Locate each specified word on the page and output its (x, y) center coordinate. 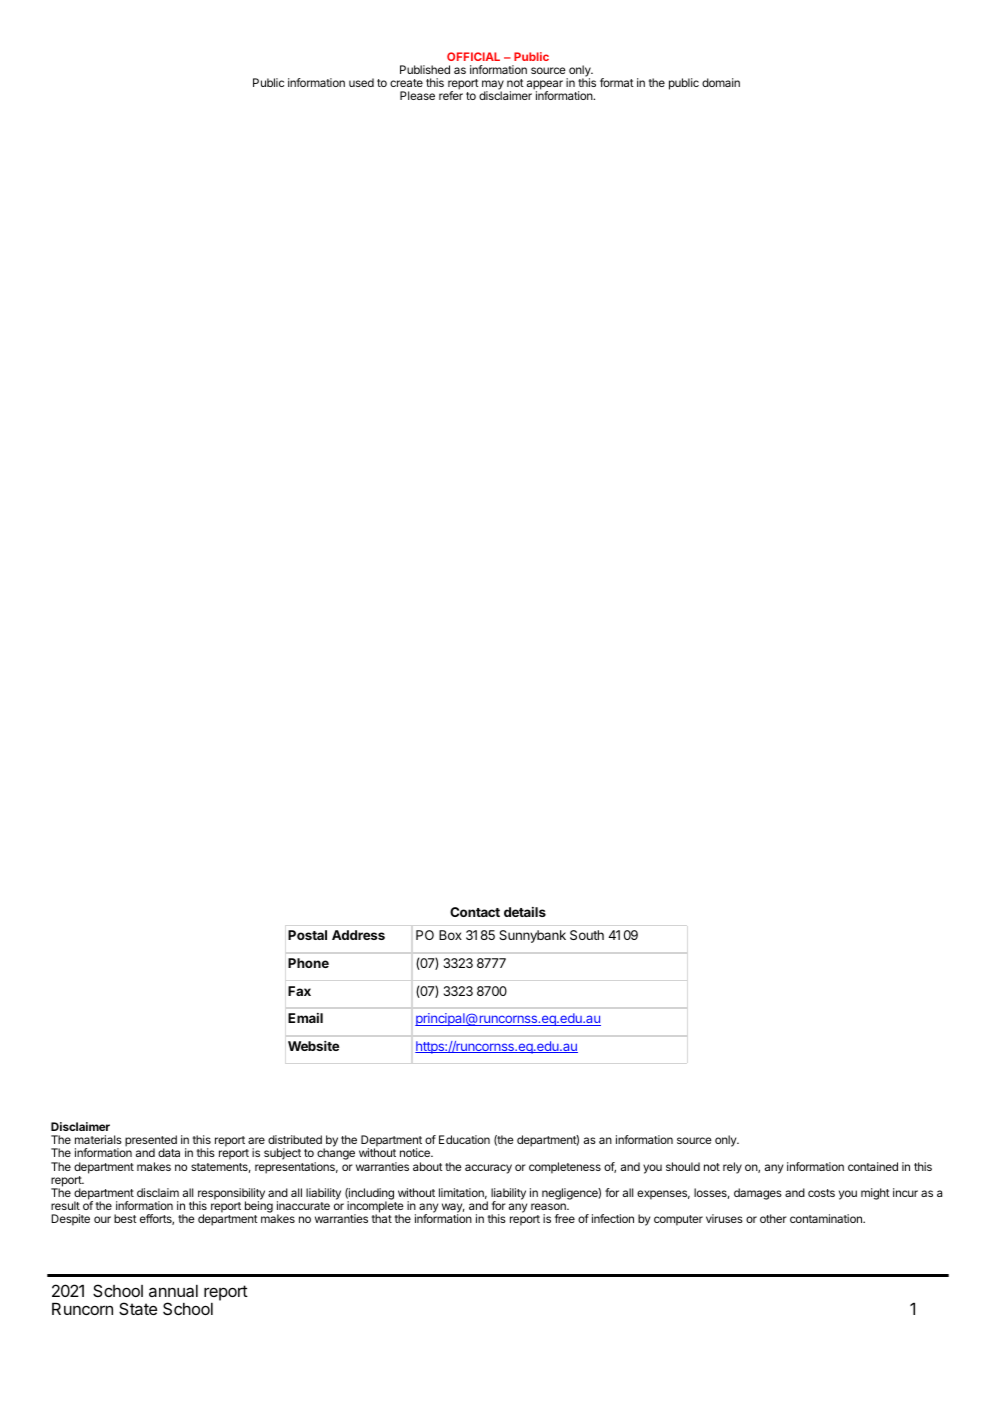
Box (450, 935)
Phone (308, 963)
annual (173, 1291)
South (587, 935)
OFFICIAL (473, 56)
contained (873, 1166)
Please (417, 95)
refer (451, 95)
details (525, 912)
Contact (475, 912)
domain (721, 82)
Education (464, 1139)
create (406, 83)
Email (305, 1018)
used (361, 82)
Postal (307, 935)
